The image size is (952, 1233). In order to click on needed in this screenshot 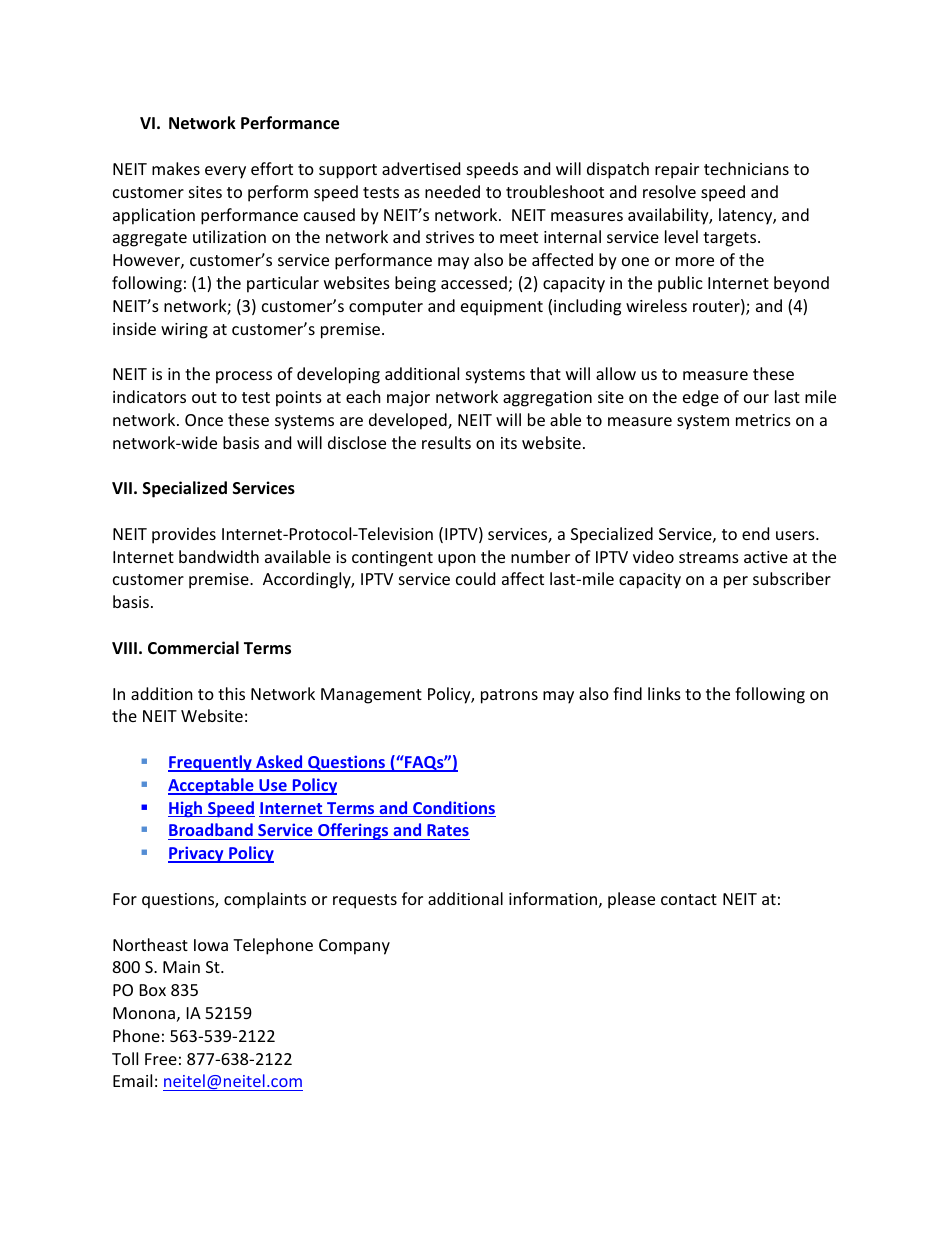, I will do `click(452, 191)`.
